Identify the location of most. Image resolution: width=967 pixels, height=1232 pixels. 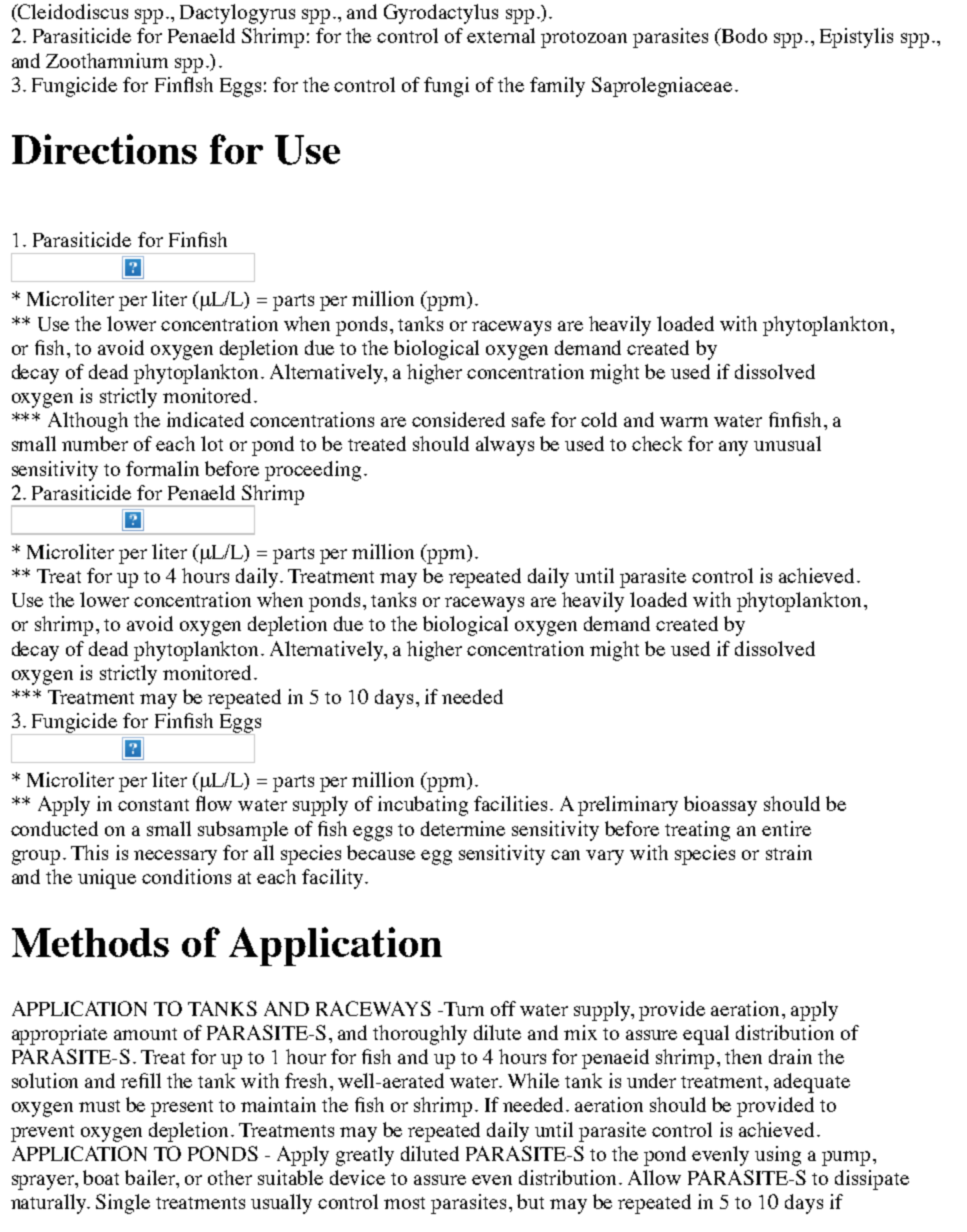
(404, 1203).
